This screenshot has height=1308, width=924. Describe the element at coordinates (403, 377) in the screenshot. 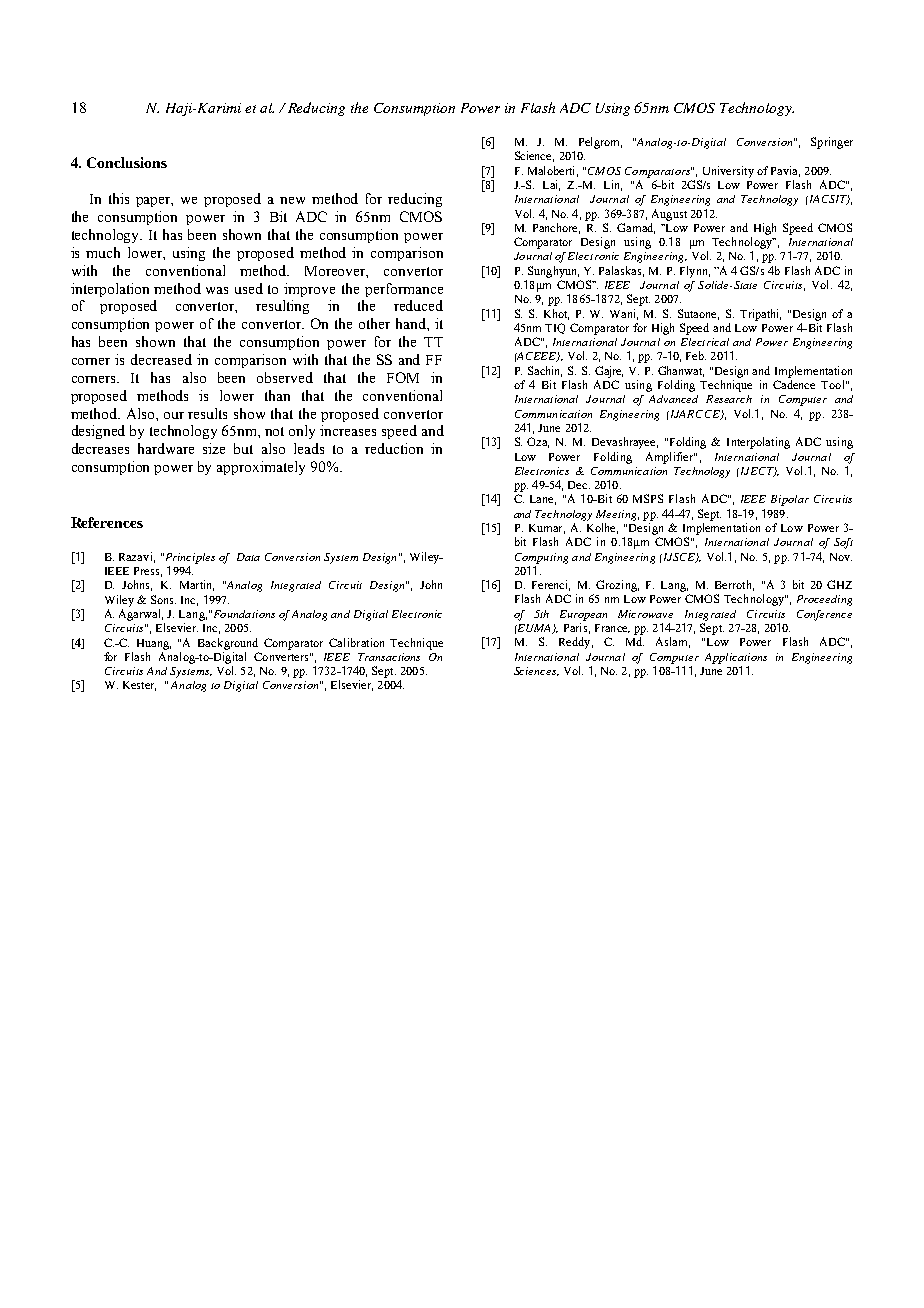

I see `FOM` at that location.
